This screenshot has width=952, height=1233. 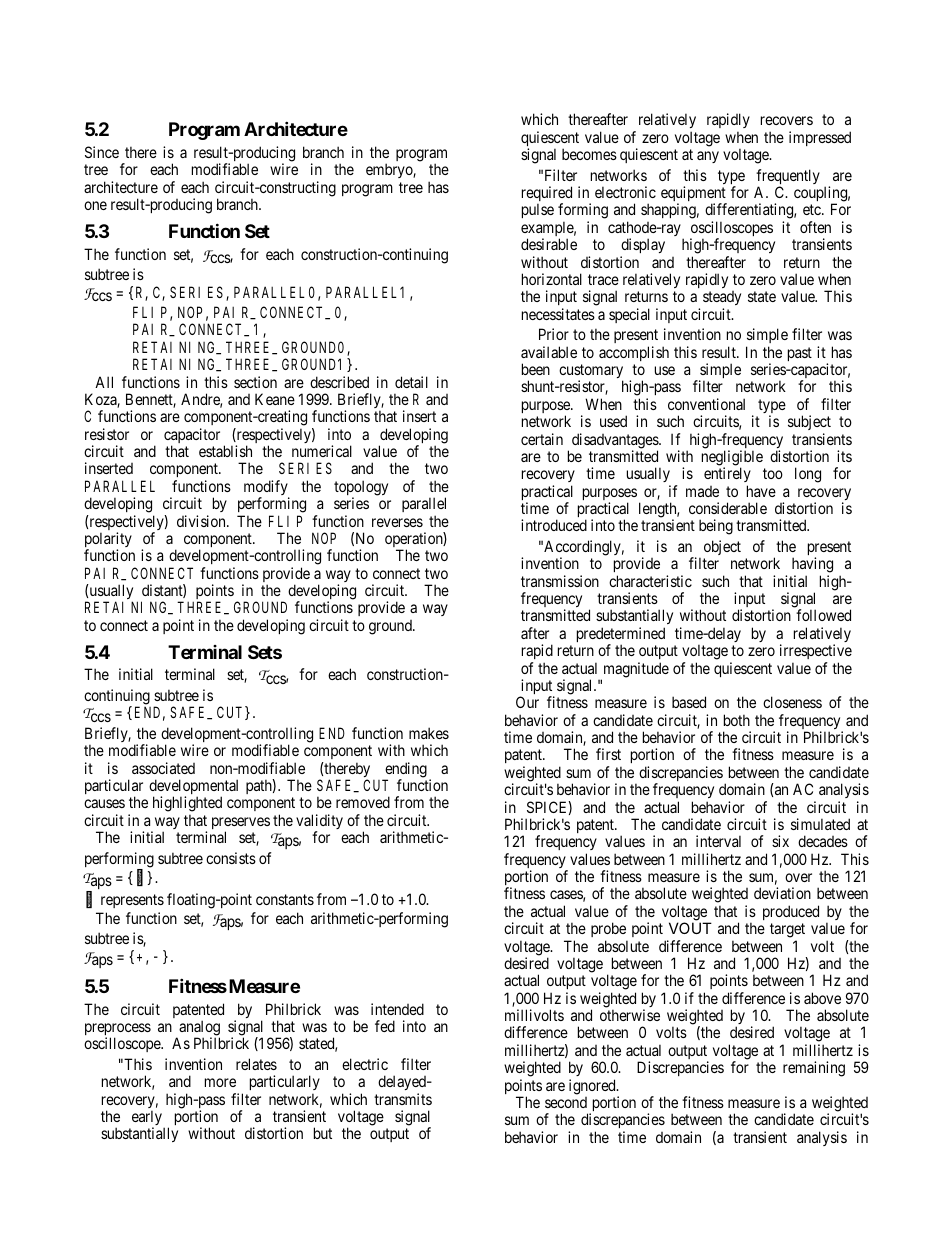 What do you see at coordinates (163, 768) in the screenshot?
I see `associated` at bounding box center [163, 768].
